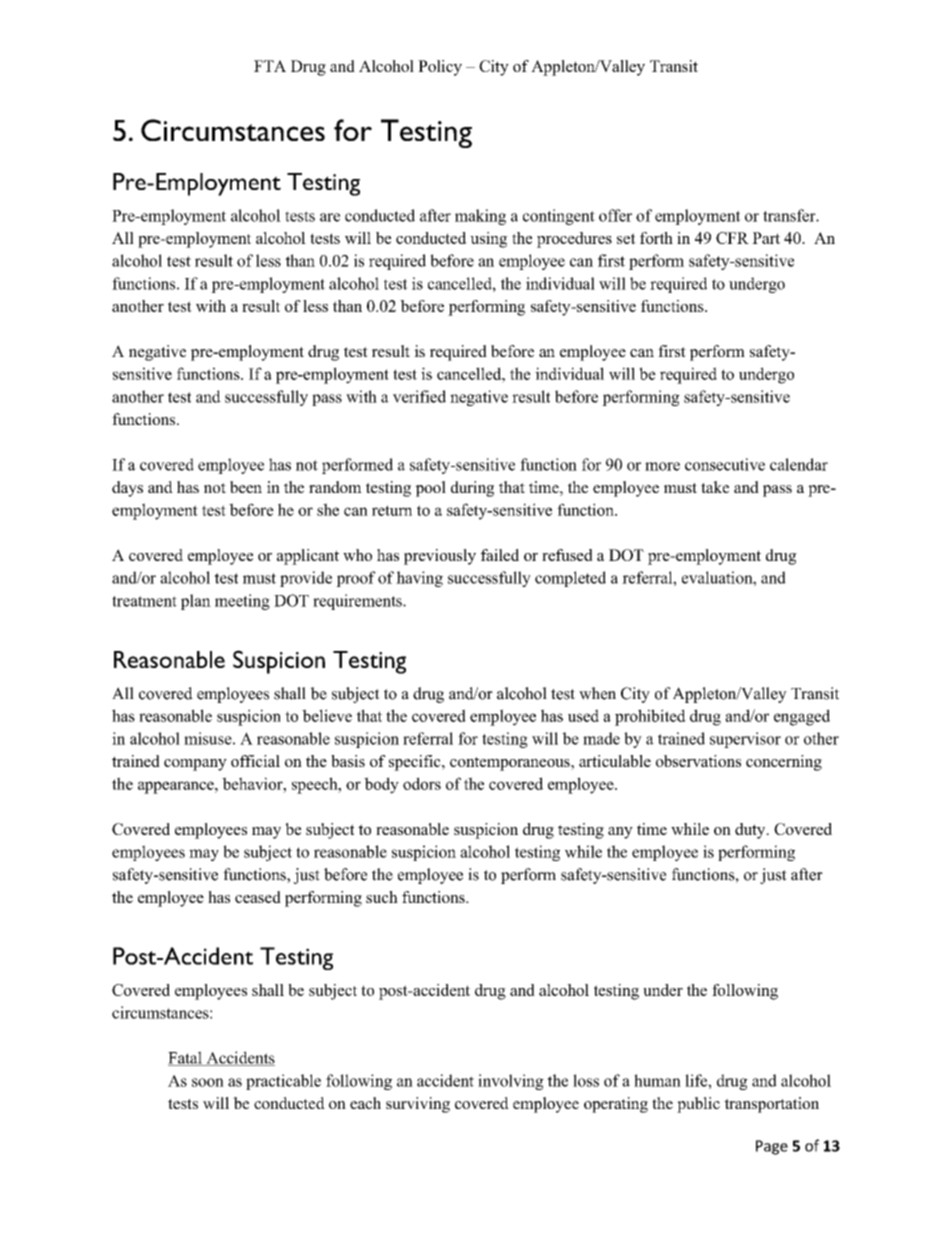  What do you see at coordinates (751, 831) in the image?
I see `duty` at bounding box center [751, 831].
